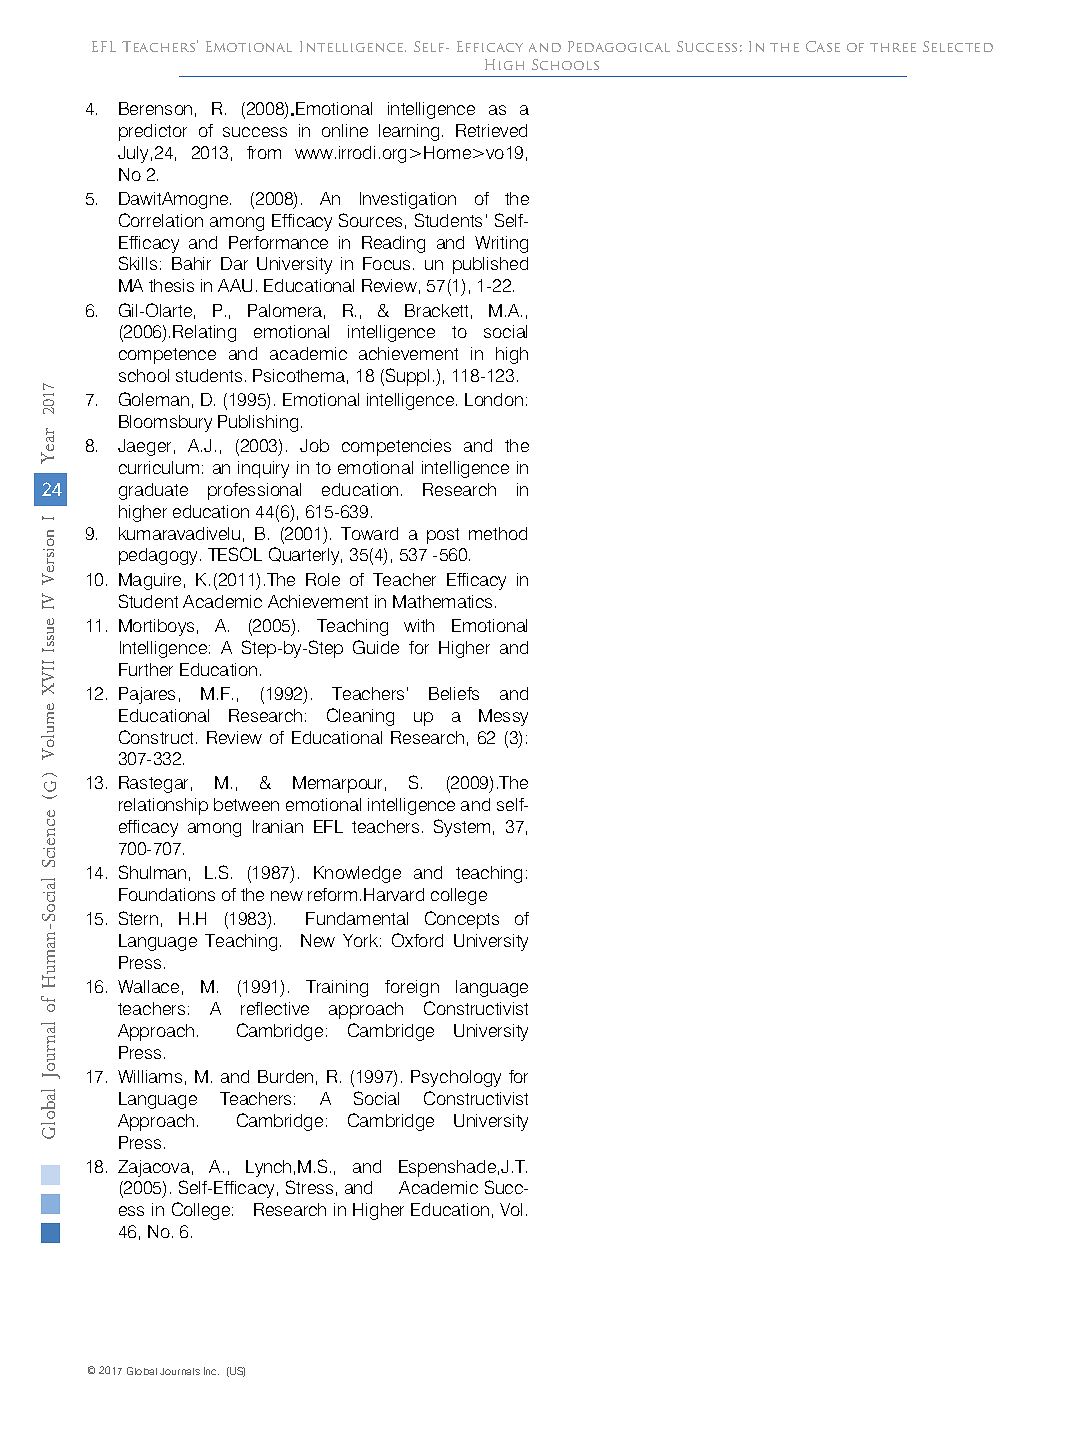 This document has height=1443, width=1085. Describe the element at coordinates (462, 828) in the document. I see `System` at that location.
